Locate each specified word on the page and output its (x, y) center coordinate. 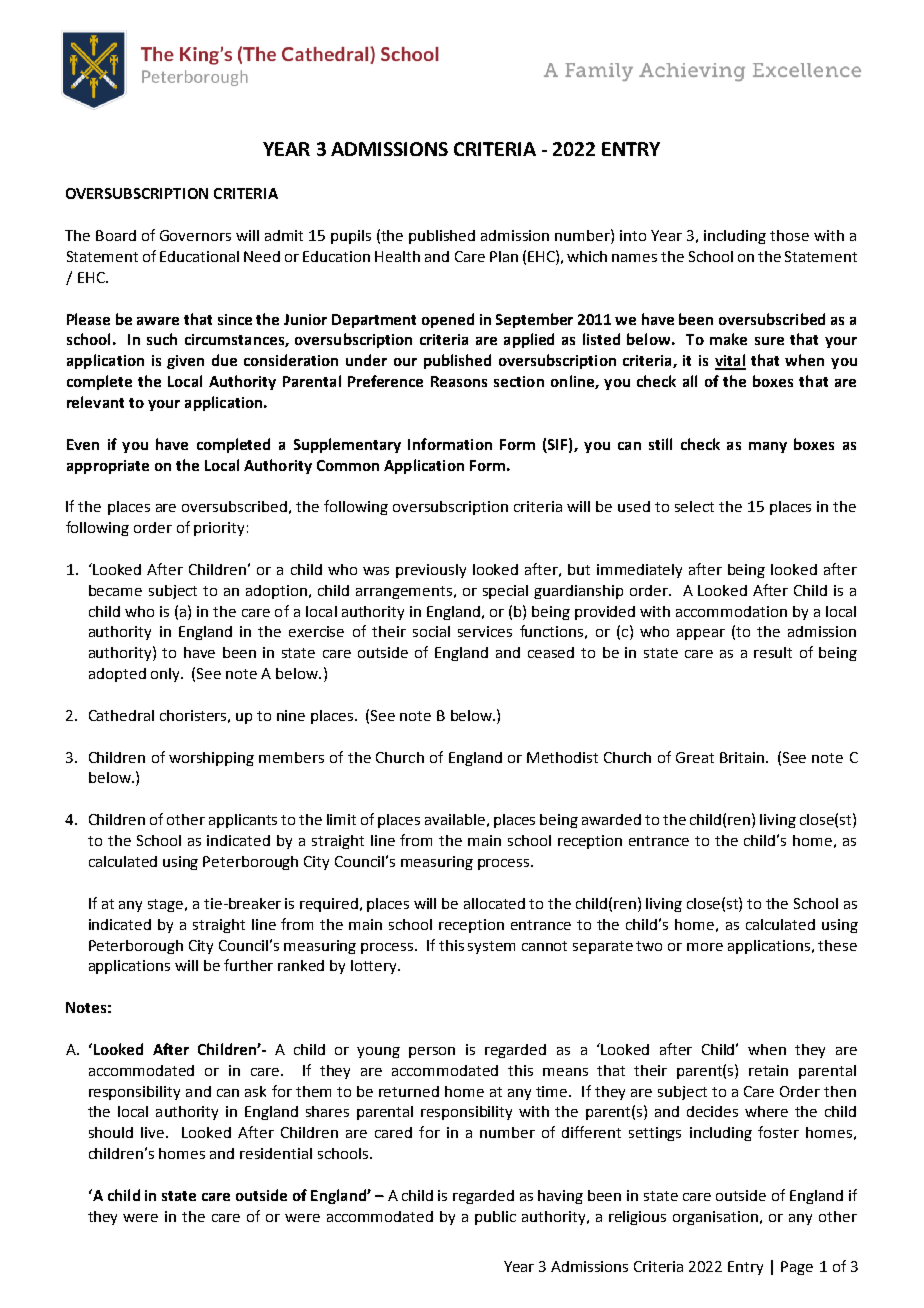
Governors (195, 235)
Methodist (562, 757)
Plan (504, 256)
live (154, 1132)
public (495, 1218)
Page (797, 1268)
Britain (742, 757)
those (789, 235)
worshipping (211, 759)
